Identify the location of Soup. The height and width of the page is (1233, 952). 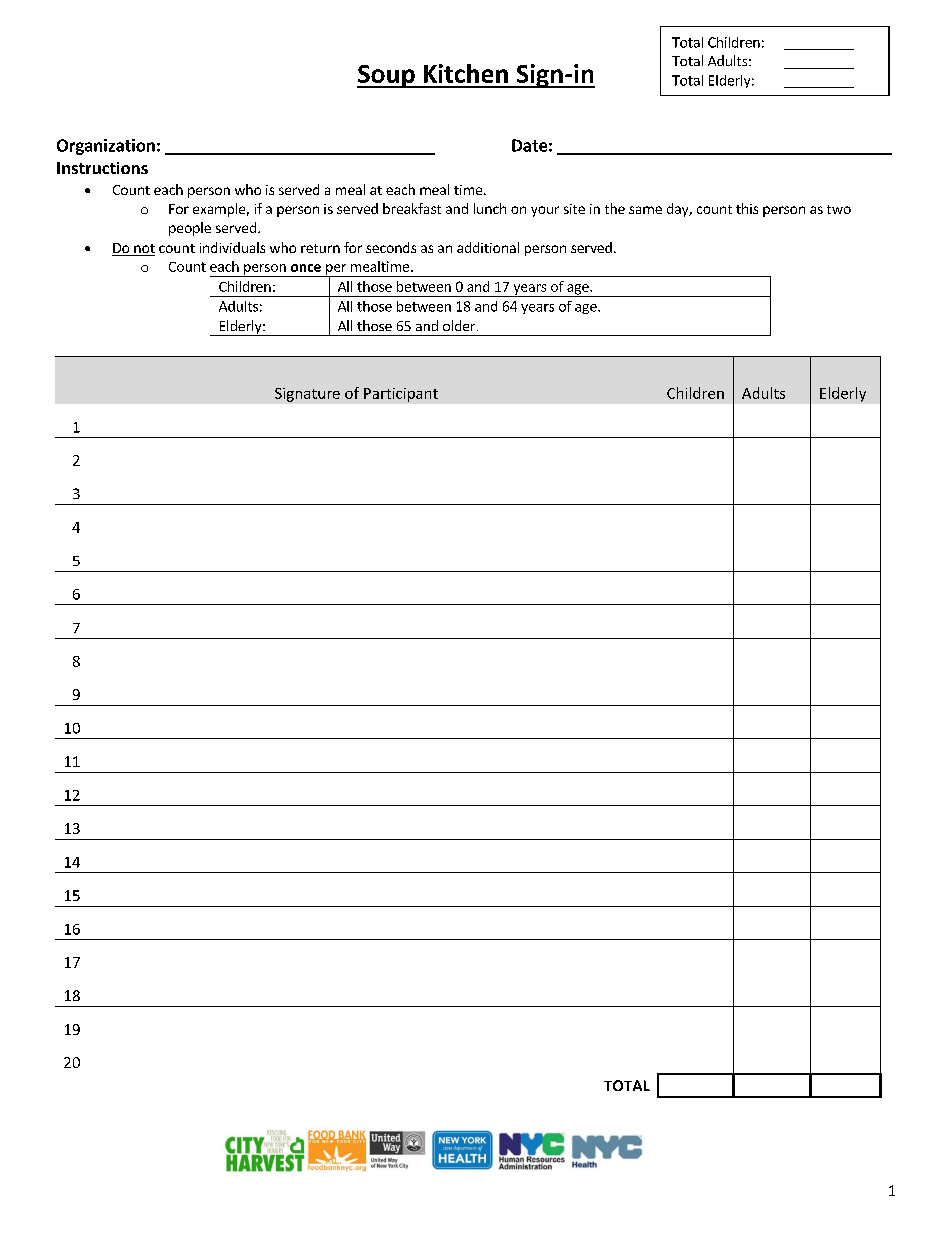
(387, 76).
